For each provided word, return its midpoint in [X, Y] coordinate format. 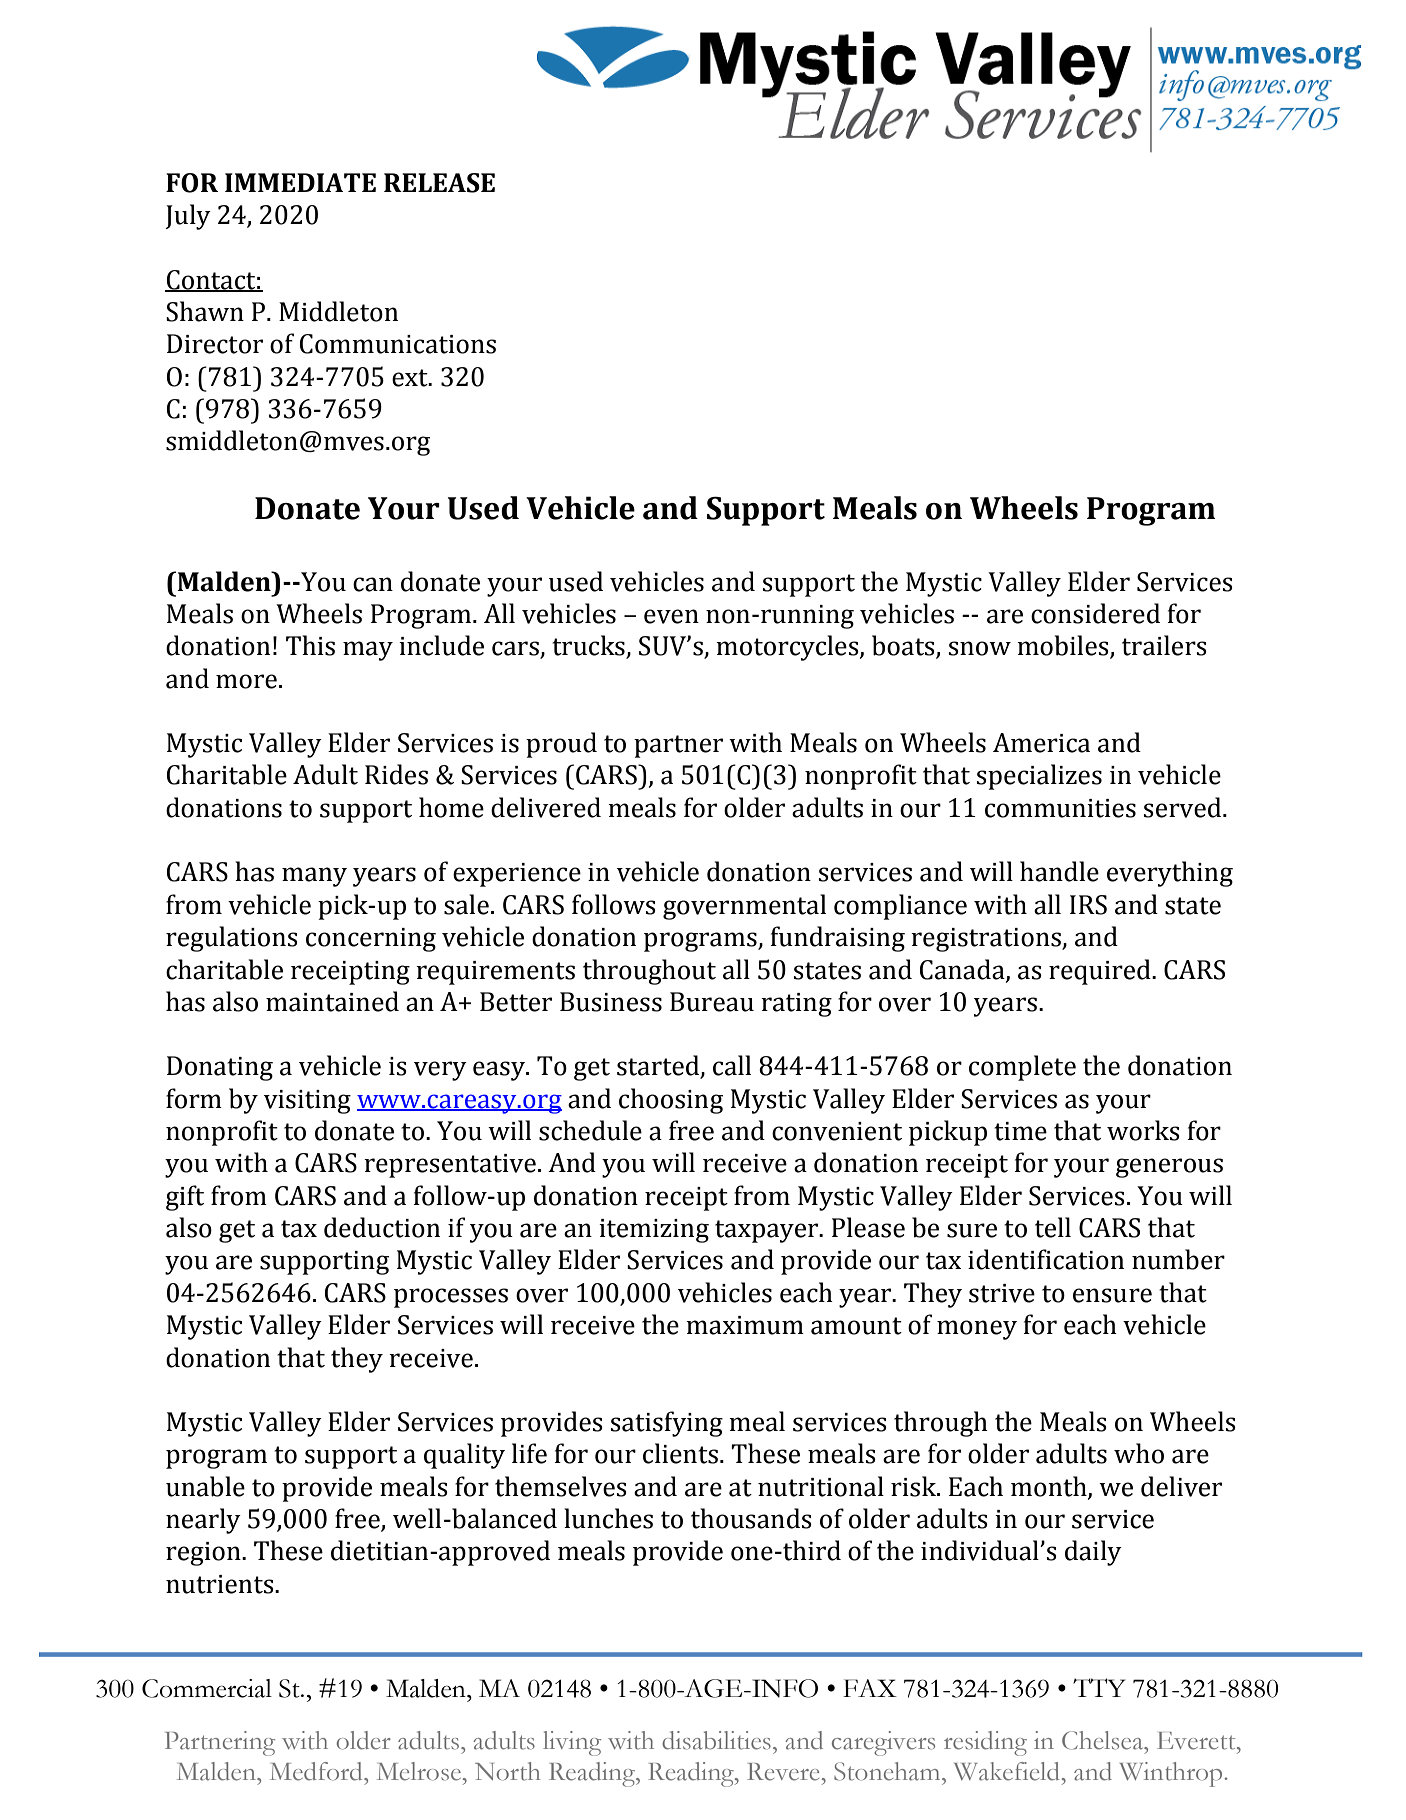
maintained [332, 1001]
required [1101, 972]
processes [451, 1298]
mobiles [1064, 646]
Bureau [712, 1002]
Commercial [207, 1688]
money [977, 1330]
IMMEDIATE [300, 182]
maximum [745, 1325]
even [671, 616]
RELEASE [439, 183]
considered [1095, 613]
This [310, 645]
